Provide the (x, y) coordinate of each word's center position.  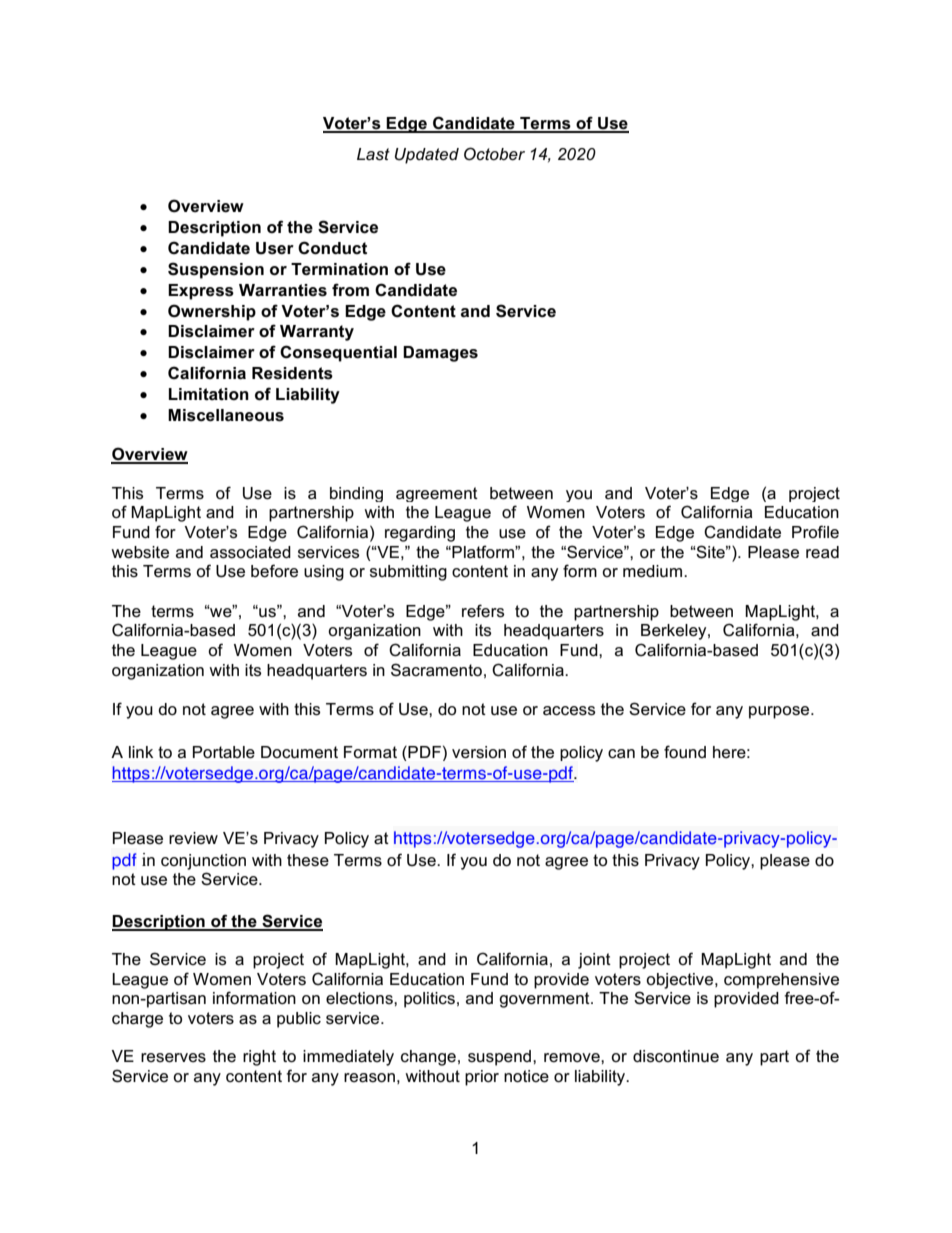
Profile (815, 532)
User (275, 248)
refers (483, 611)
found (685, 752)
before (274, 571)
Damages (440, 354)
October (494, 153)
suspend (501, 1058)
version (479, 752)
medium (652, 571)
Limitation (209, 394)
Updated (427, 156)
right (259, 1058)
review (193, 838)
